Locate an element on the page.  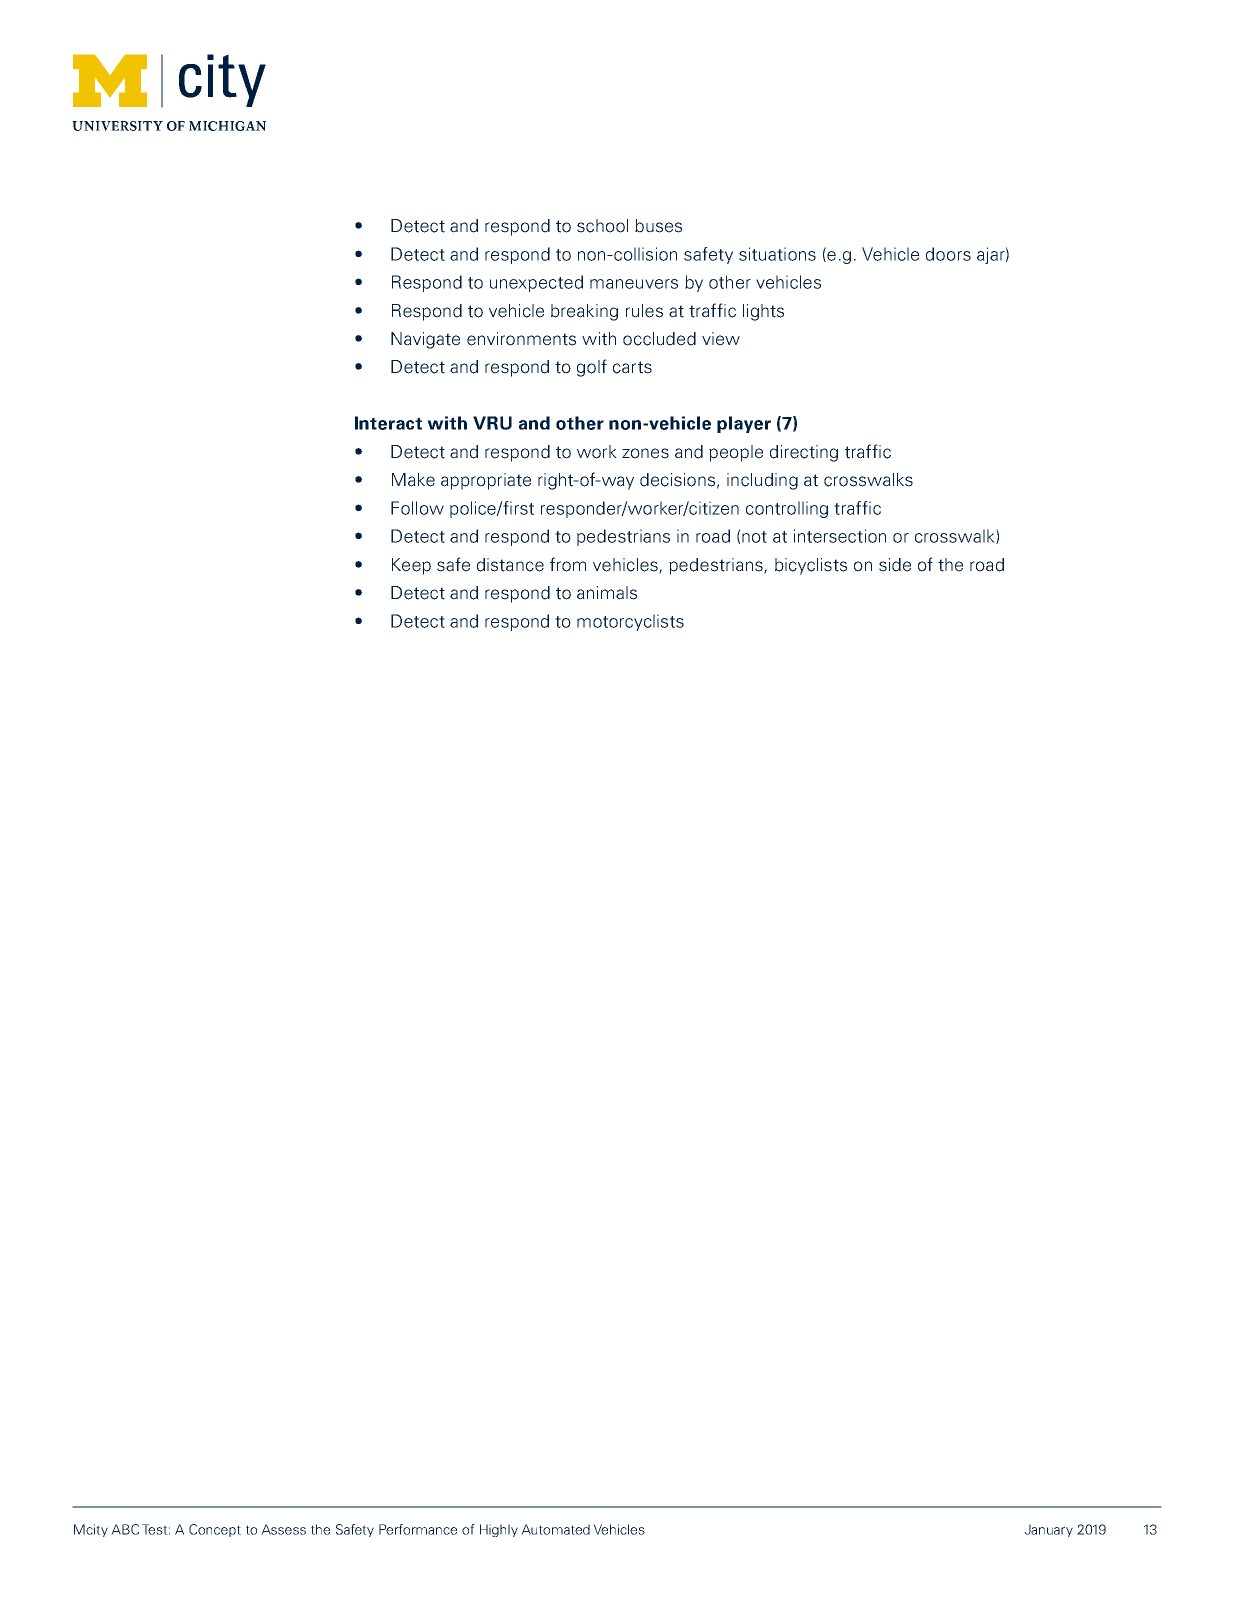
doors is located at coordinates (948, 254).
